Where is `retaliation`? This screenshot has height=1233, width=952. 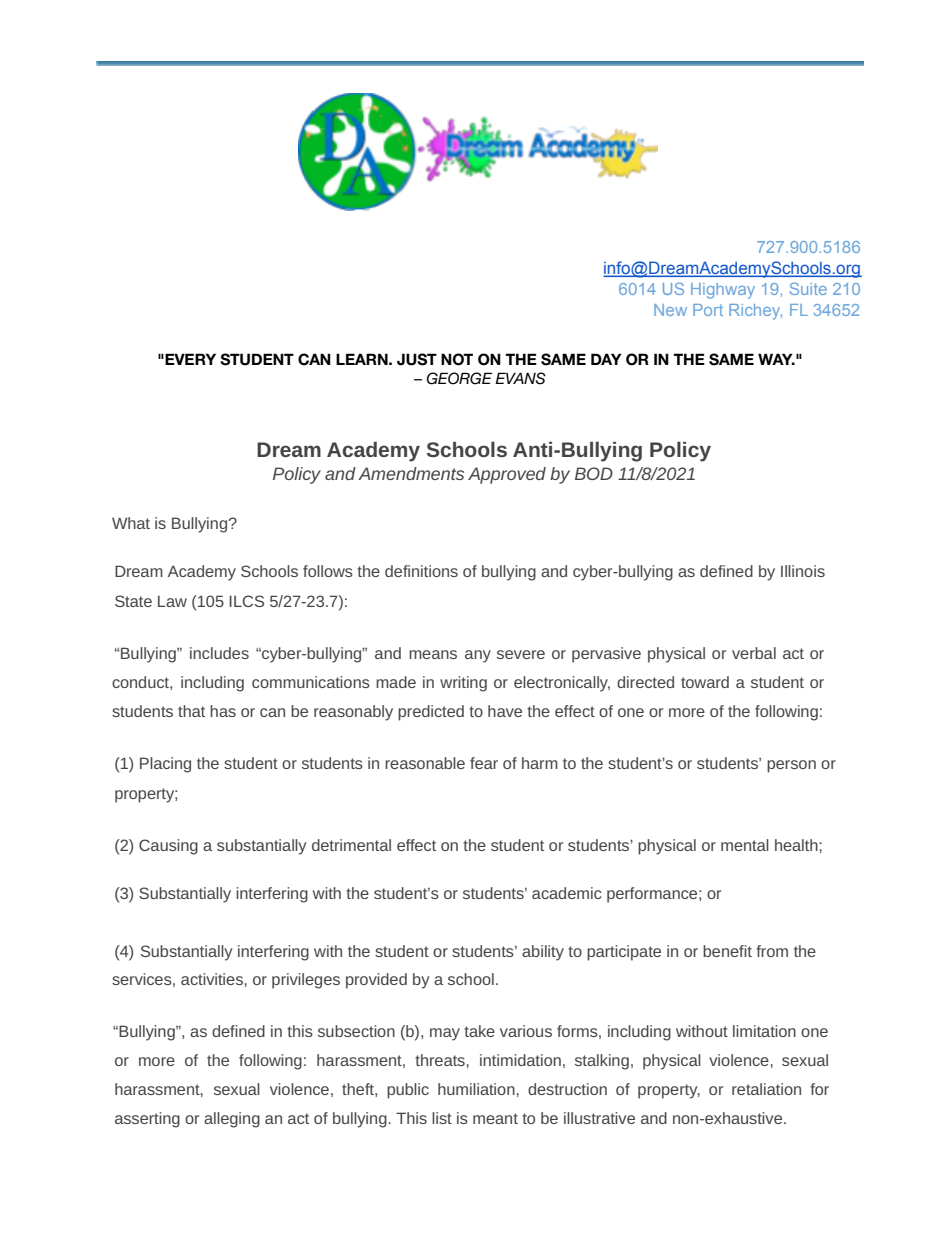
retaliation is located at coordinates (766, 1089).
